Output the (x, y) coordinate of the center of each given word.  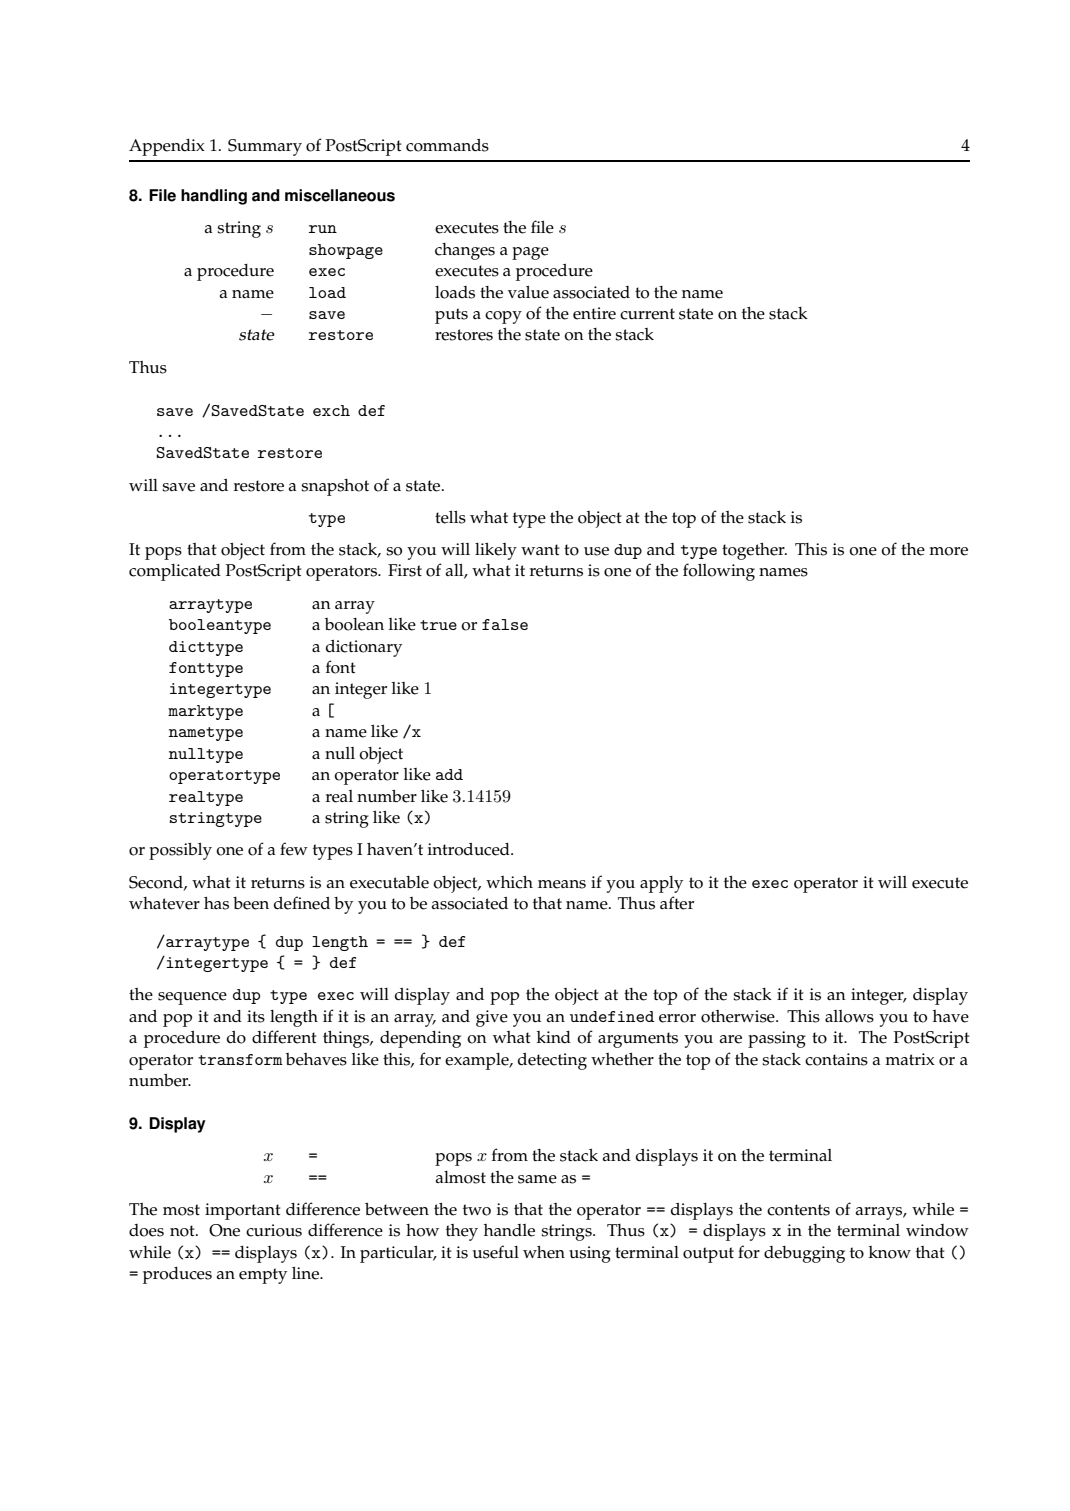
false (505, 624)
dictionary (364, 648)
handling (214, 197)
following (719, 572)
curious (274, 1230)
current (647, 314)
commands (447, 145)
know (890, 1252)
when (544, 1252)
